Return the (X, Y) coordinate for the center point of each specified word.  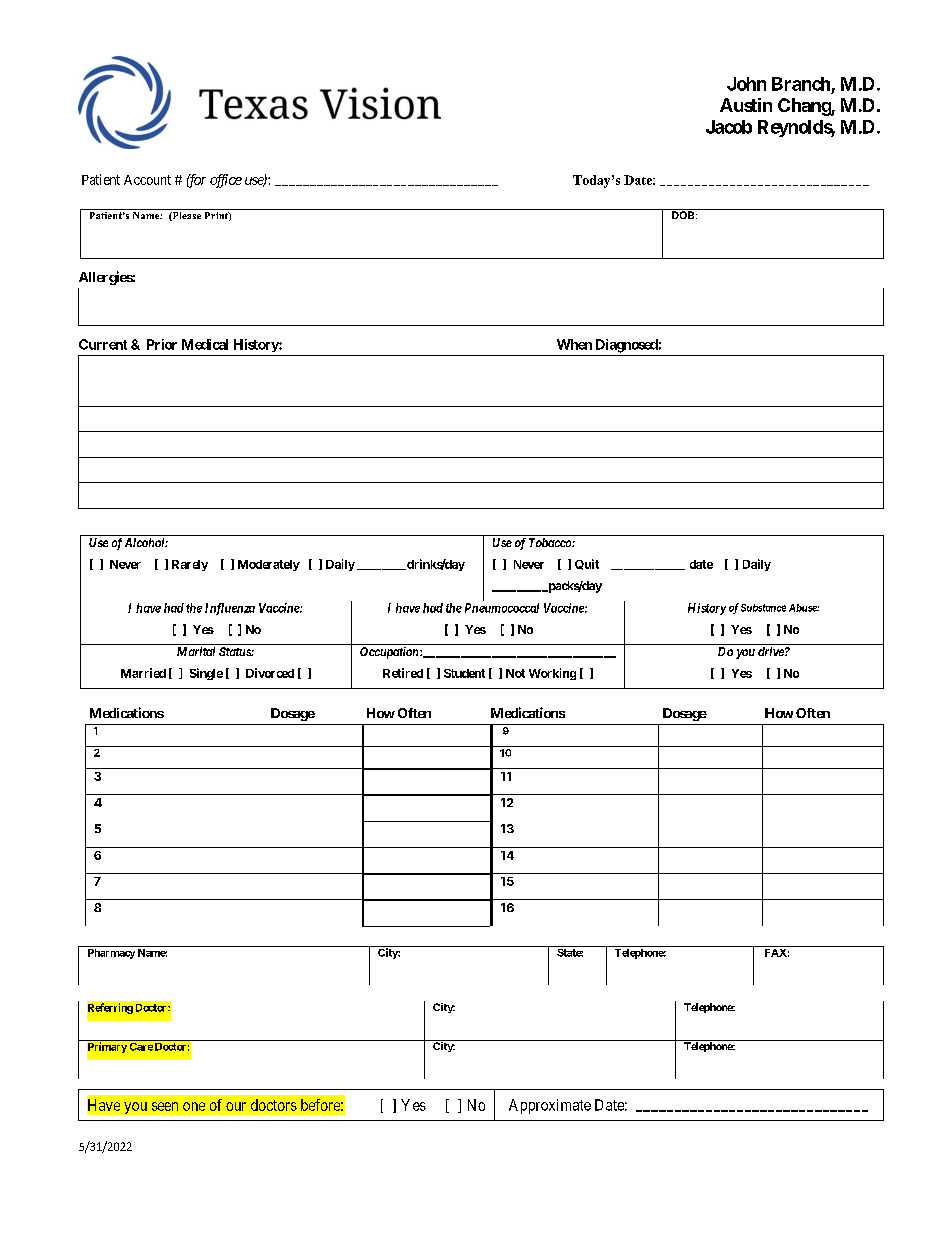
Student (464, 673)
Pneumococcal (502, 608)
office (226, 181)
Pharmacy (111, 954)
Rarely (190, 565)
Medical (205, 344)
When (574, 344)
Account (147, 180)
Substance (763, 608)
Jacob (729, 127)
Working (552, 674)
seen (165, 1106)
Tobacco (551, 542)
